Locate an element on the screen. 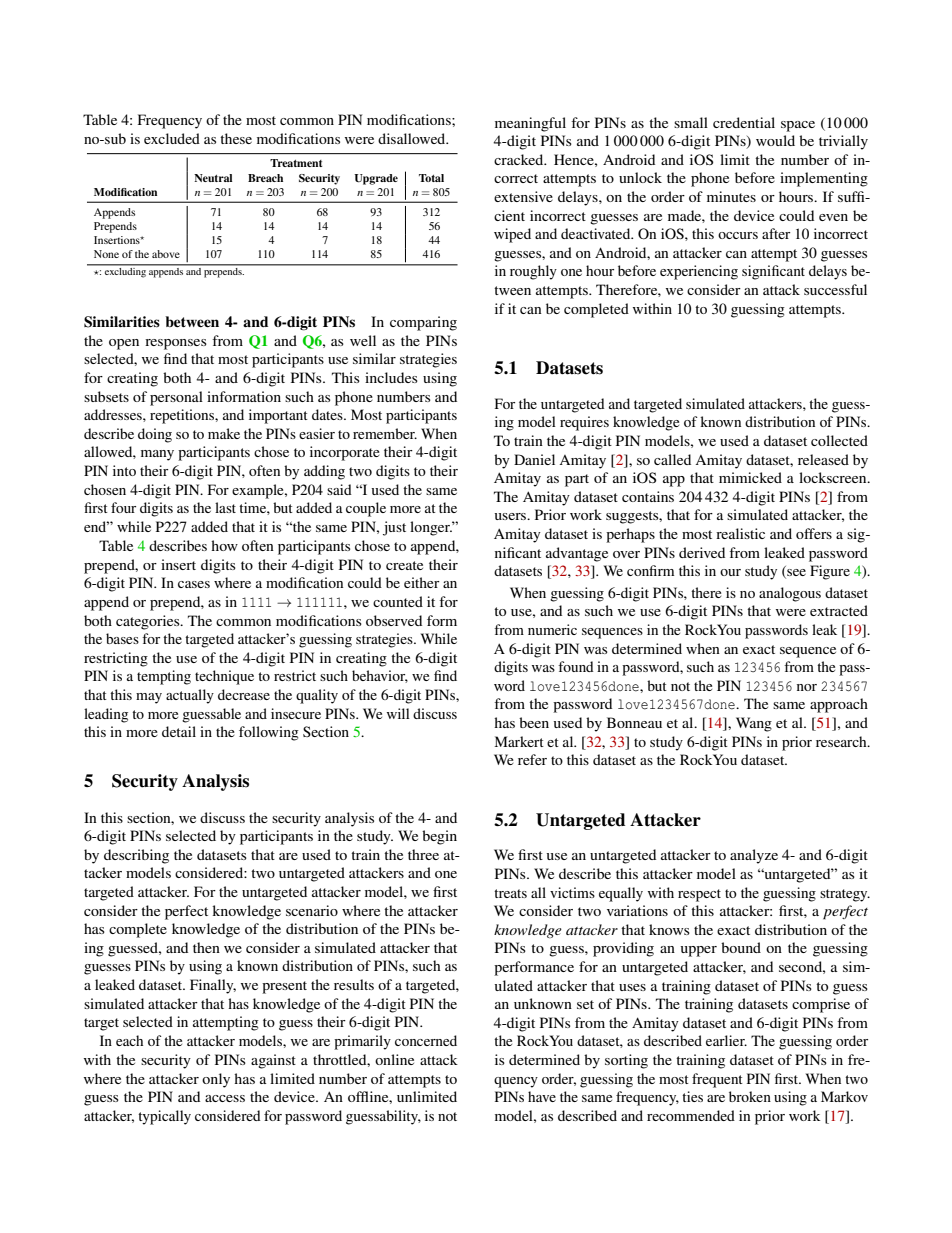 Image resolution: width=952 pixels, height=1233 pixels. Daniel is located at coordinates (534, 459).
